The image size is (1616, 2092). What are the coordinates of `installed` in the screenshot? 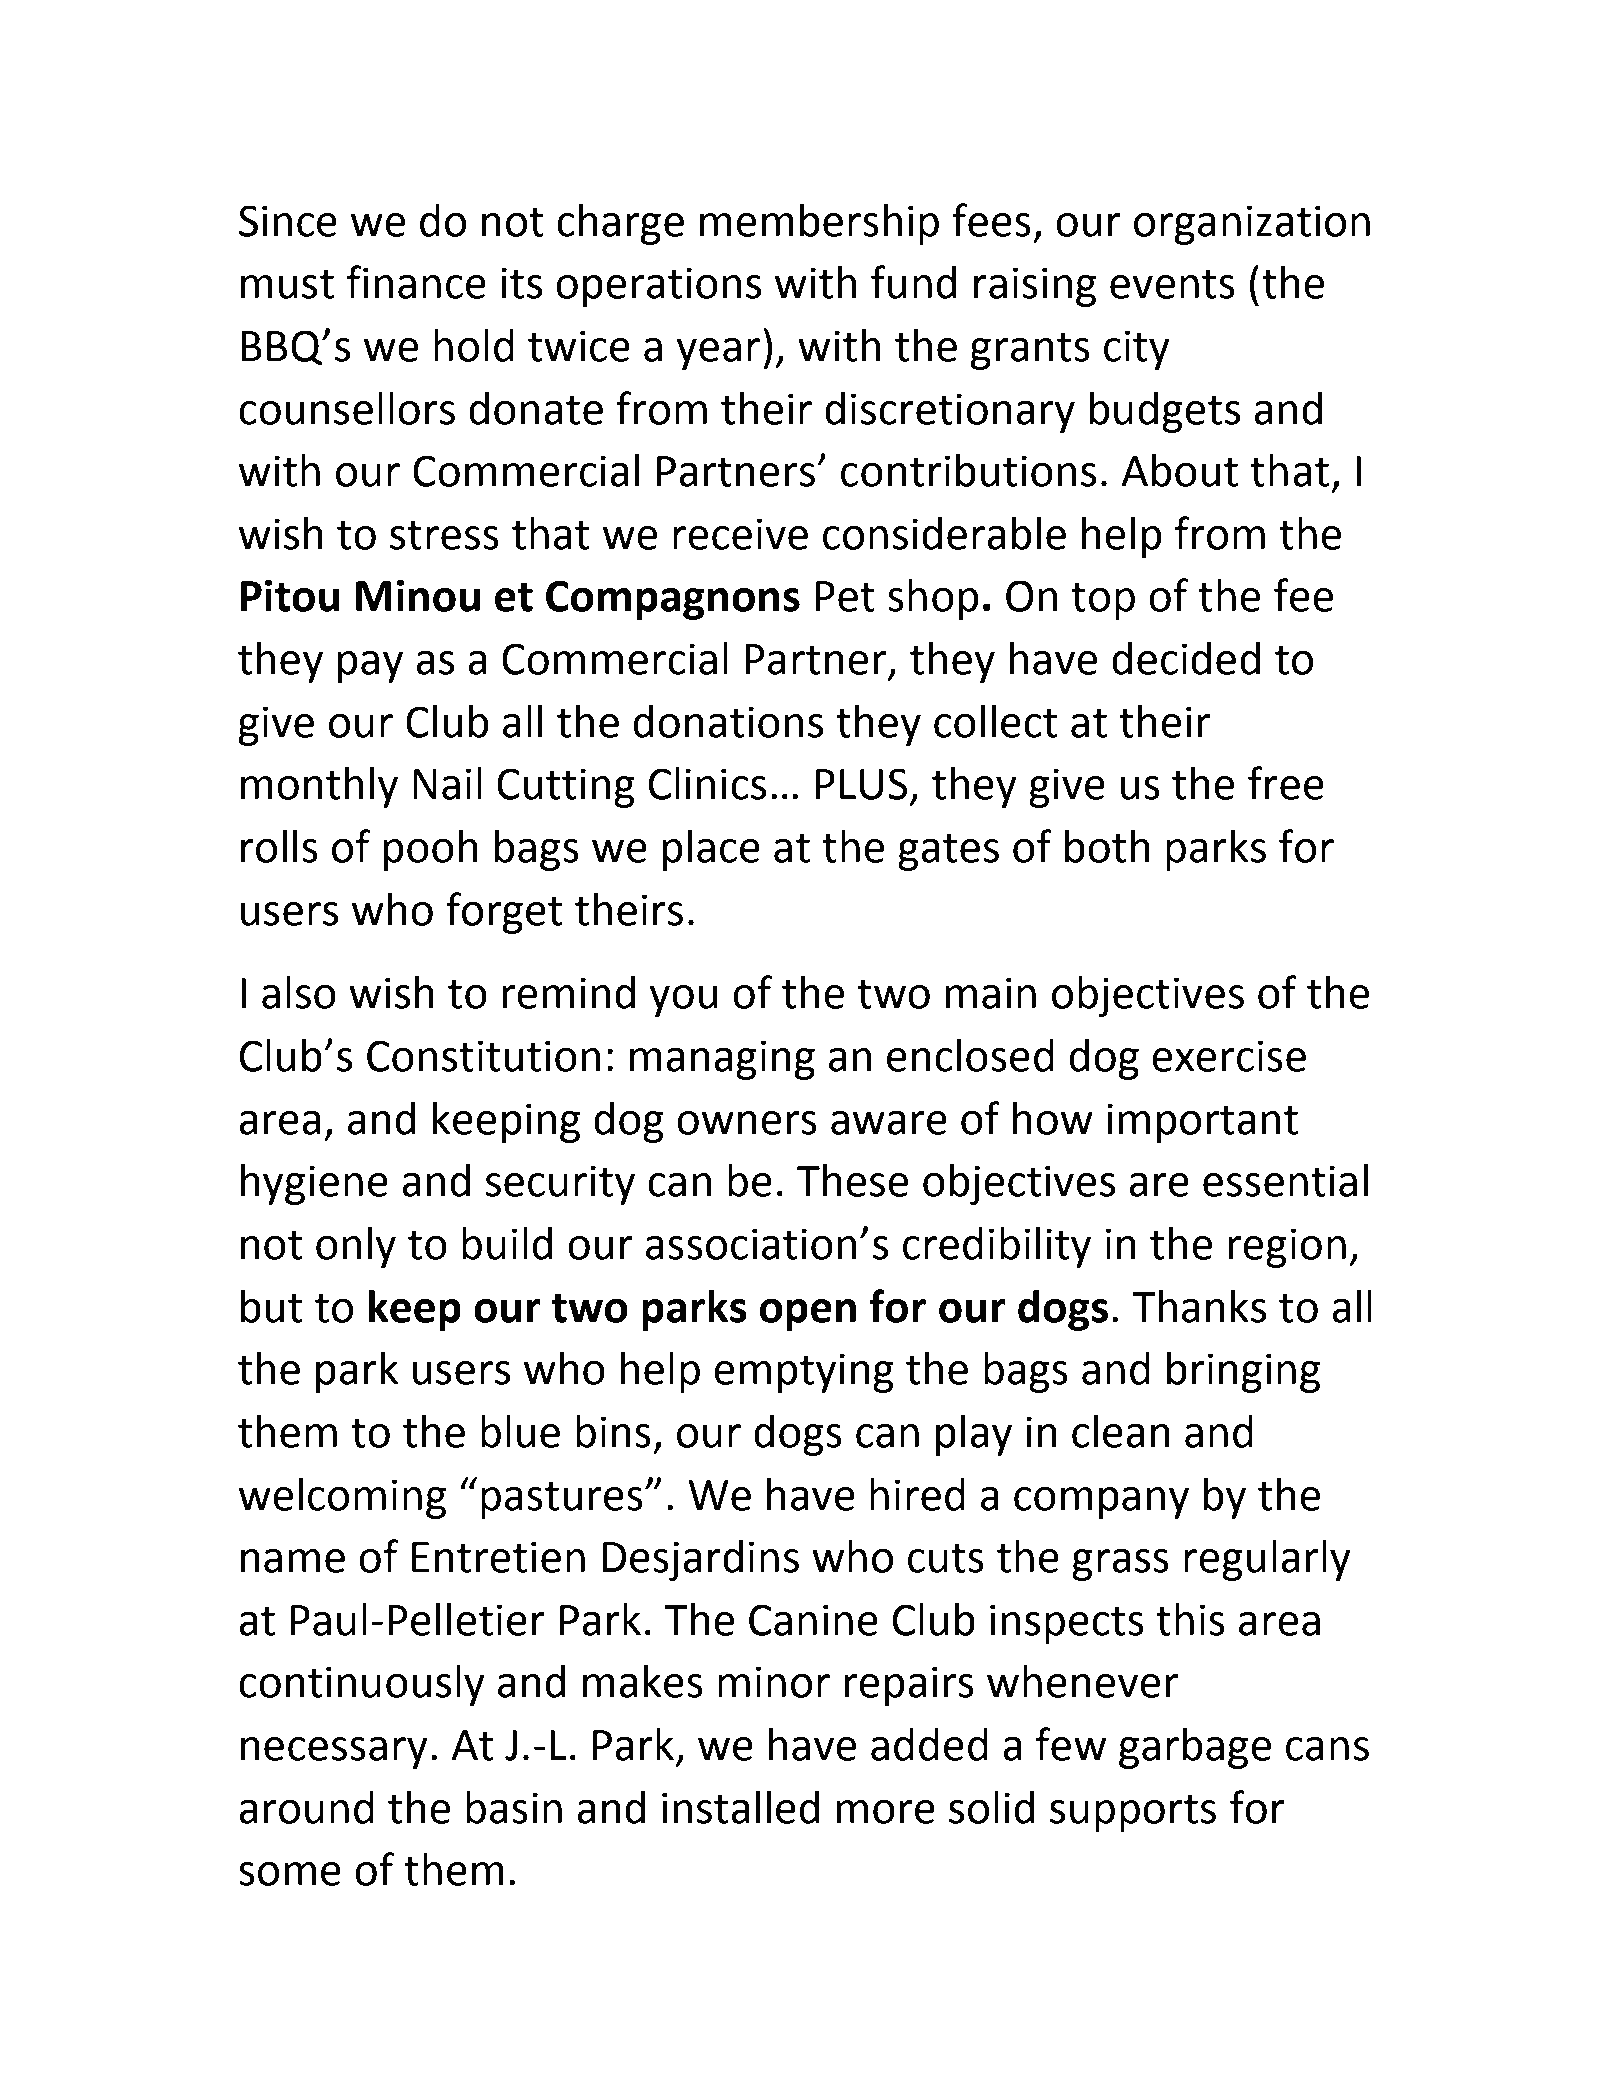 It's located at (741, 1807).
